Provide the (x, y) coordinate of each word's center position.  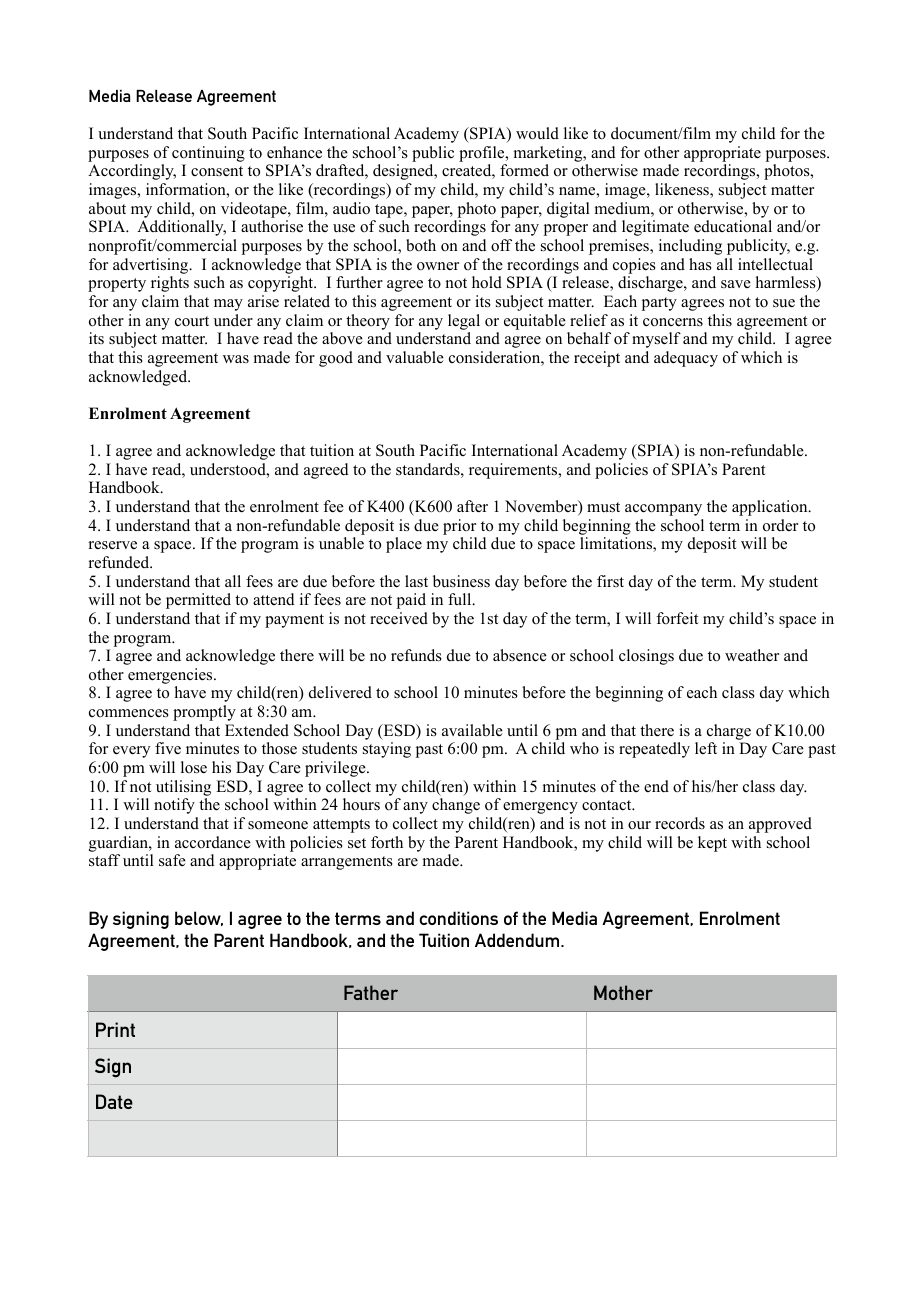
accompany (663, 510)
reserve (113, 545)
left (706, 748)
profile (483, 154)
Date (114, 1101)
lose (194, 767)
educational (733, 226)
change (456, 806)
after (472, 506)
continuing (208, 154)
